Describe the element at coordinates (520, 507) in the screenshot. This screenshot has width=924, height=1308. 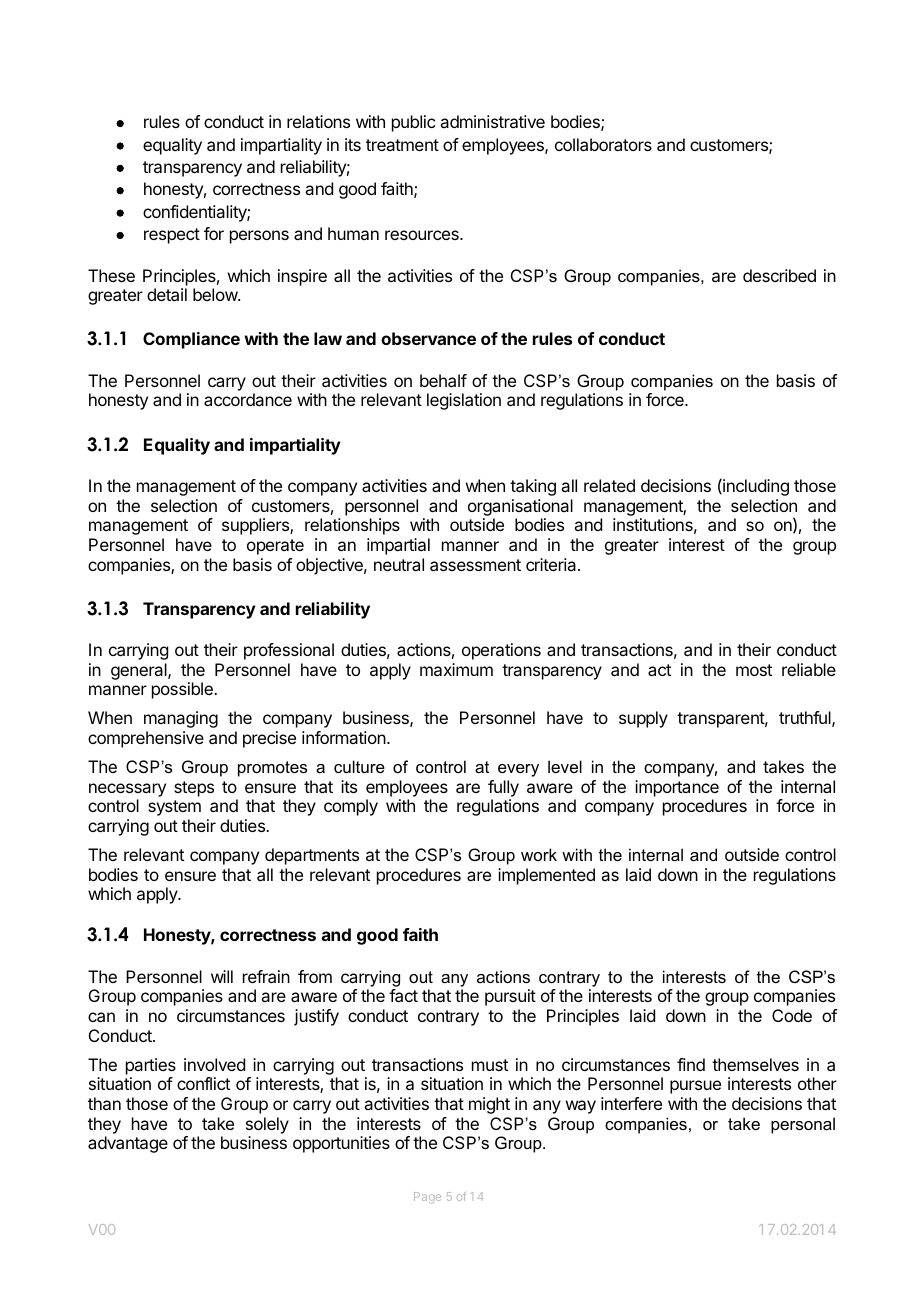
I see `organisational` at that location.
